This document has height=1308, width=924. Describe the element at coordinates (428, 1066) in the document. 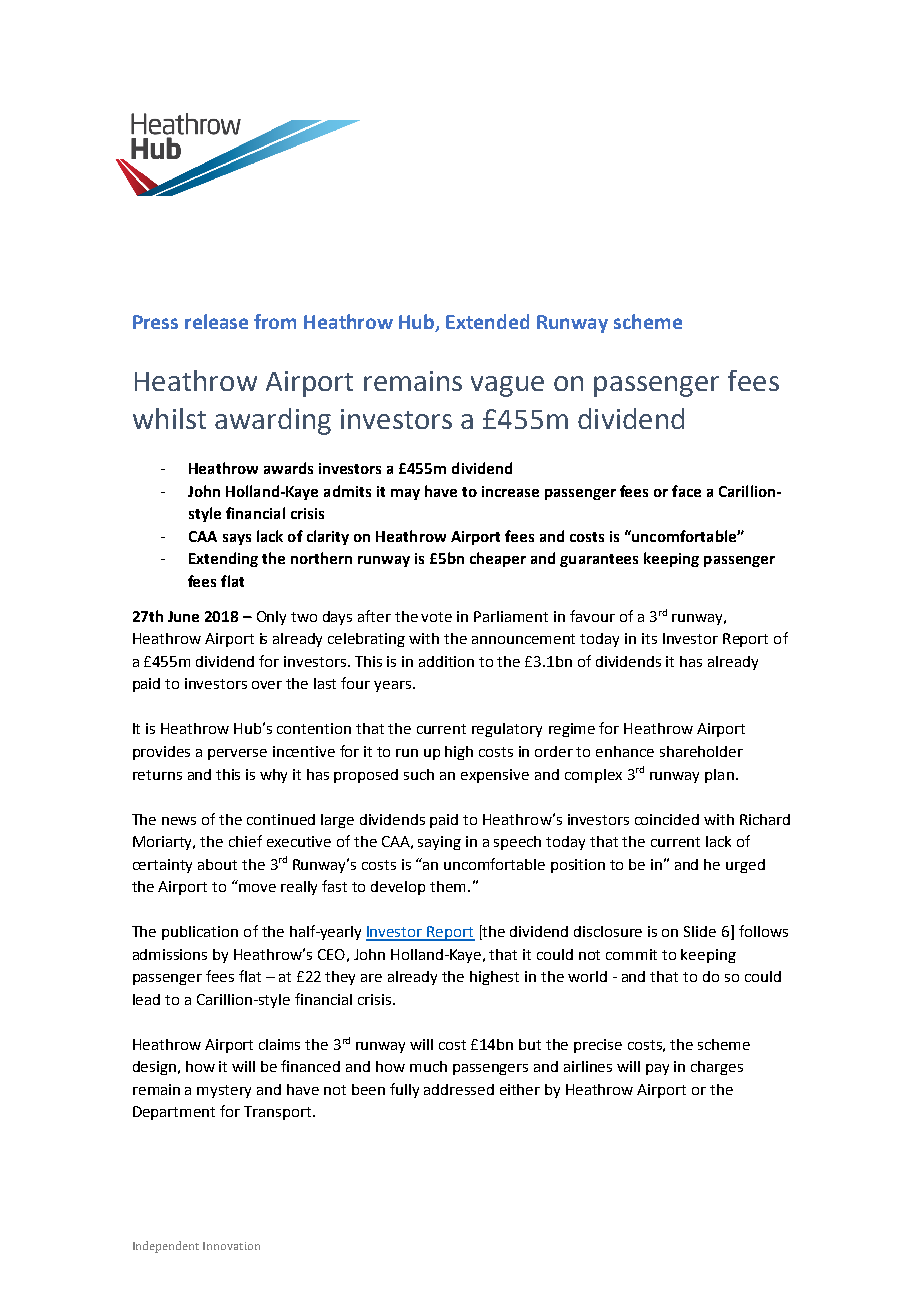

I see `much` at that location.
